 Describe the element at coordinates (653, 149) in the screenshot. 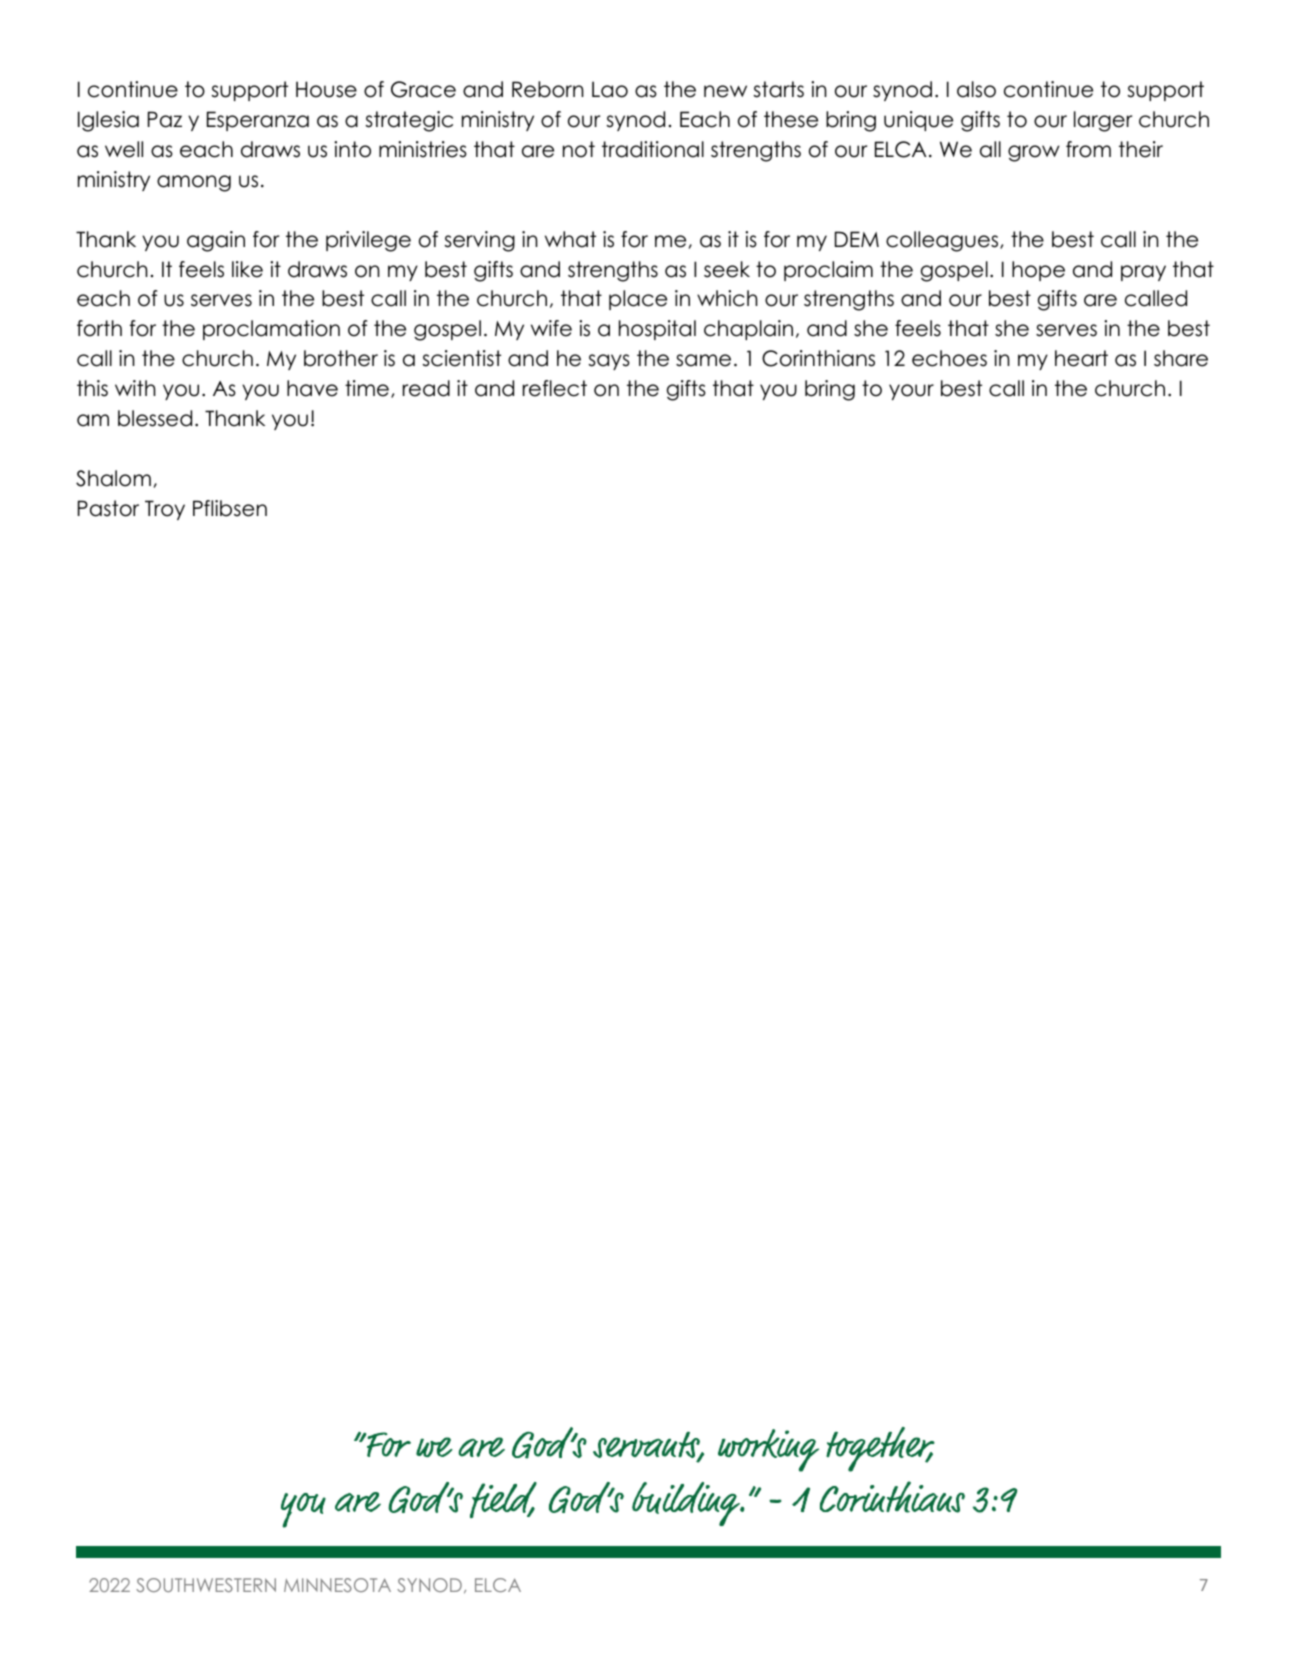

I see `traditional` at that location.
